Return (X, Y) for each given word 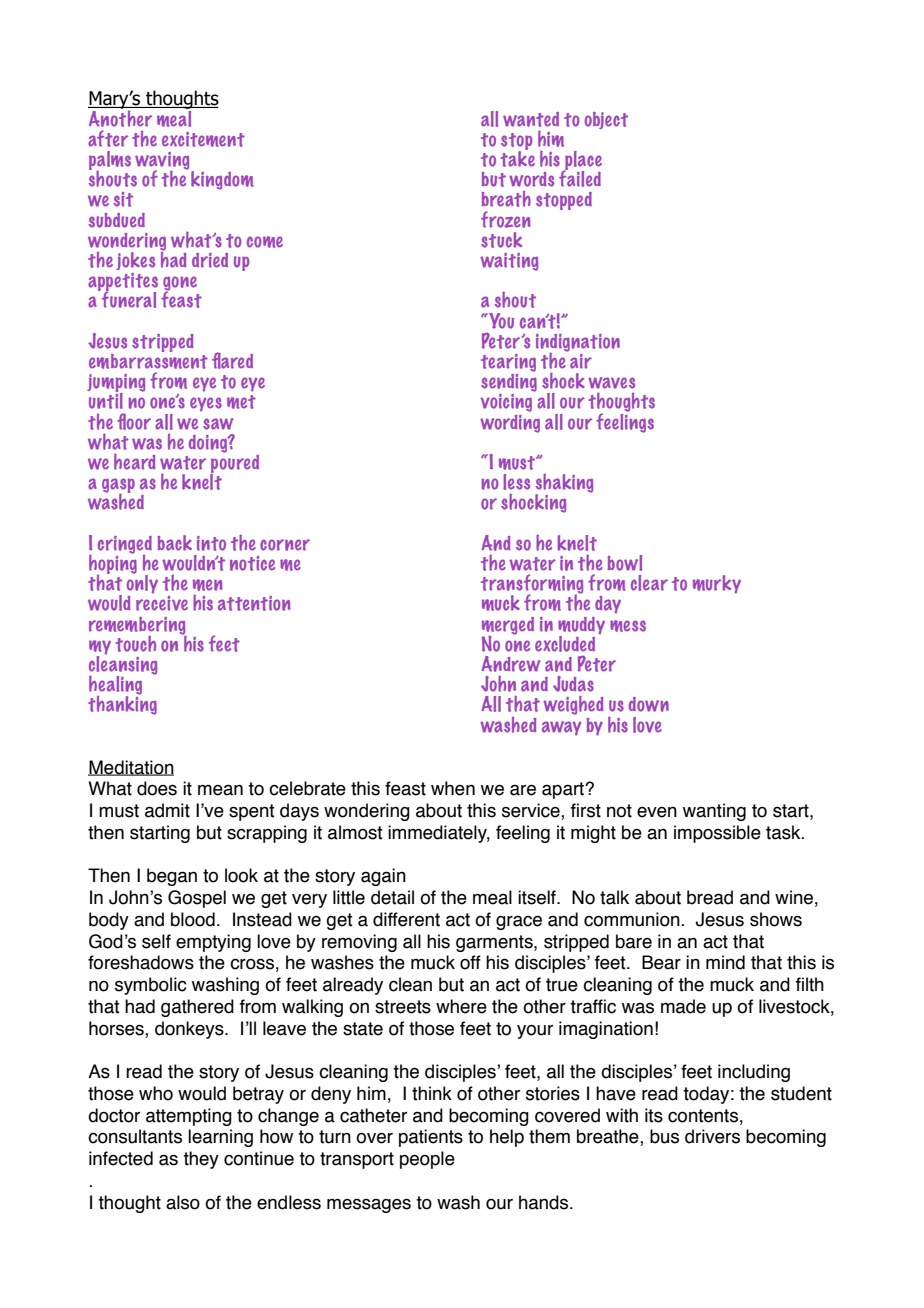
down (649, 704)
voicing (506, 403)
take (517, 158)
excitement (203, 139)
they (201, 1160)
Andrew (511, 664)
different (406, 919)
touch (135, 644)
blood (193, 919)
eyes (206, 404)
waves (611, 383)
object (606, 120)
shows (776, 919)
